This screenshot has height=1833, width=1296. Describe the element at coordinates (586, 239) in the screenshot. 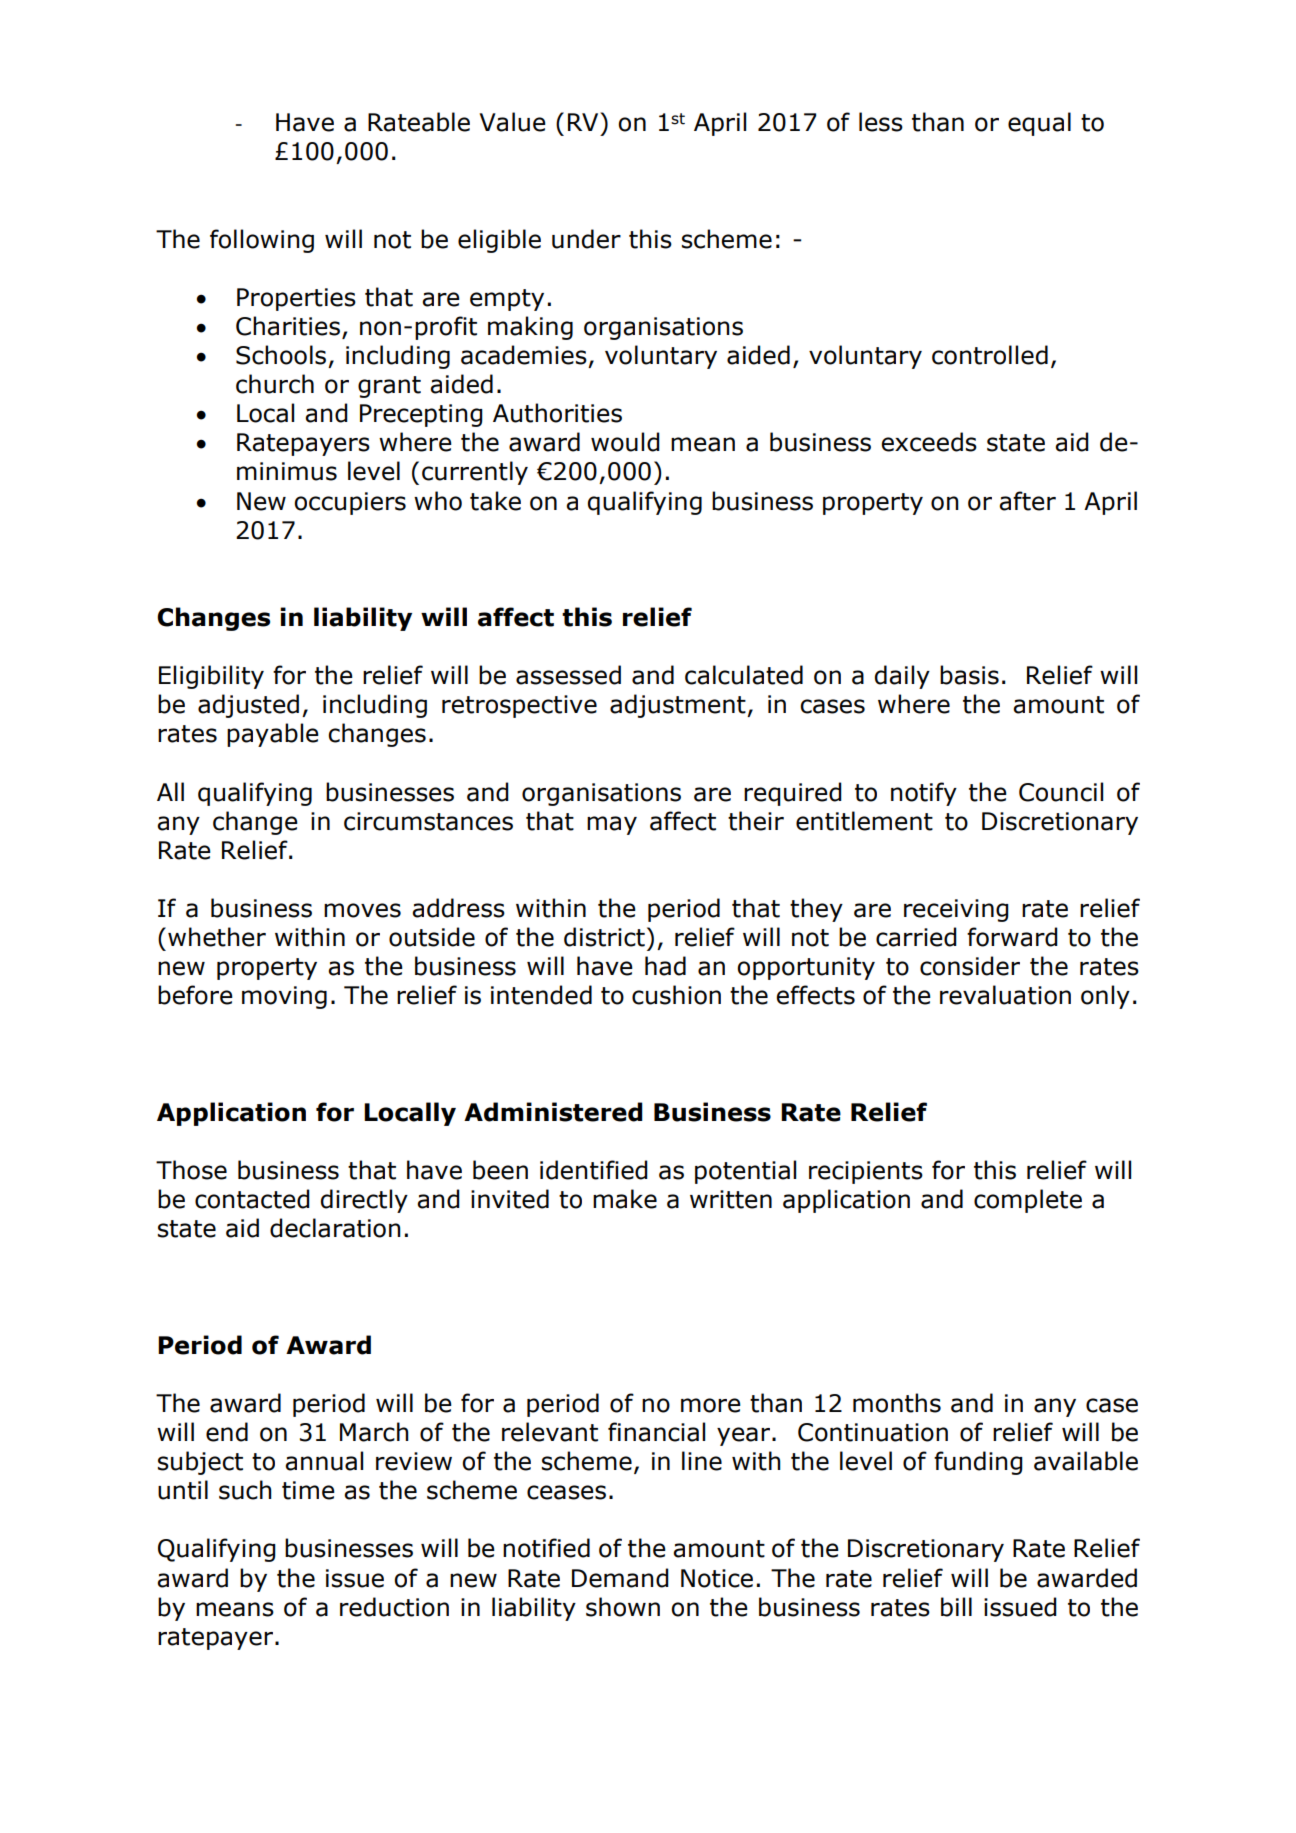

I see `under` at that location.
